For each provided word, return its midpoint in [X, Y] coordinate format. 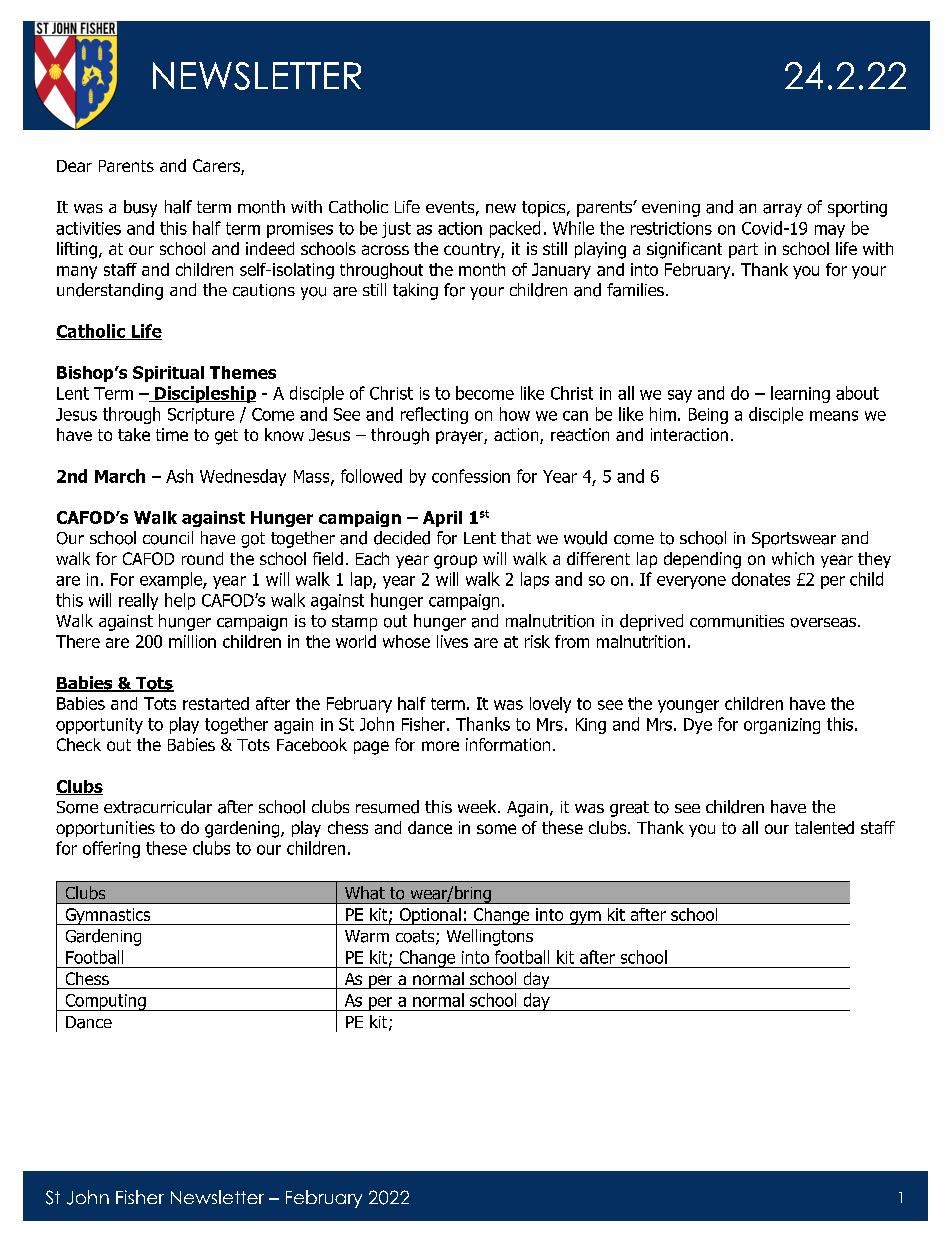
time [172, 434]
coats [416, 937]
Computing [105, 1002]
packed [515, 229]
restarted [216, 703]
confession [471, 476]
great [629, 809]
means [834, 416]
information [508, 744]
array [782, 210]
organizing [782, 726]
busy [140, 208]
